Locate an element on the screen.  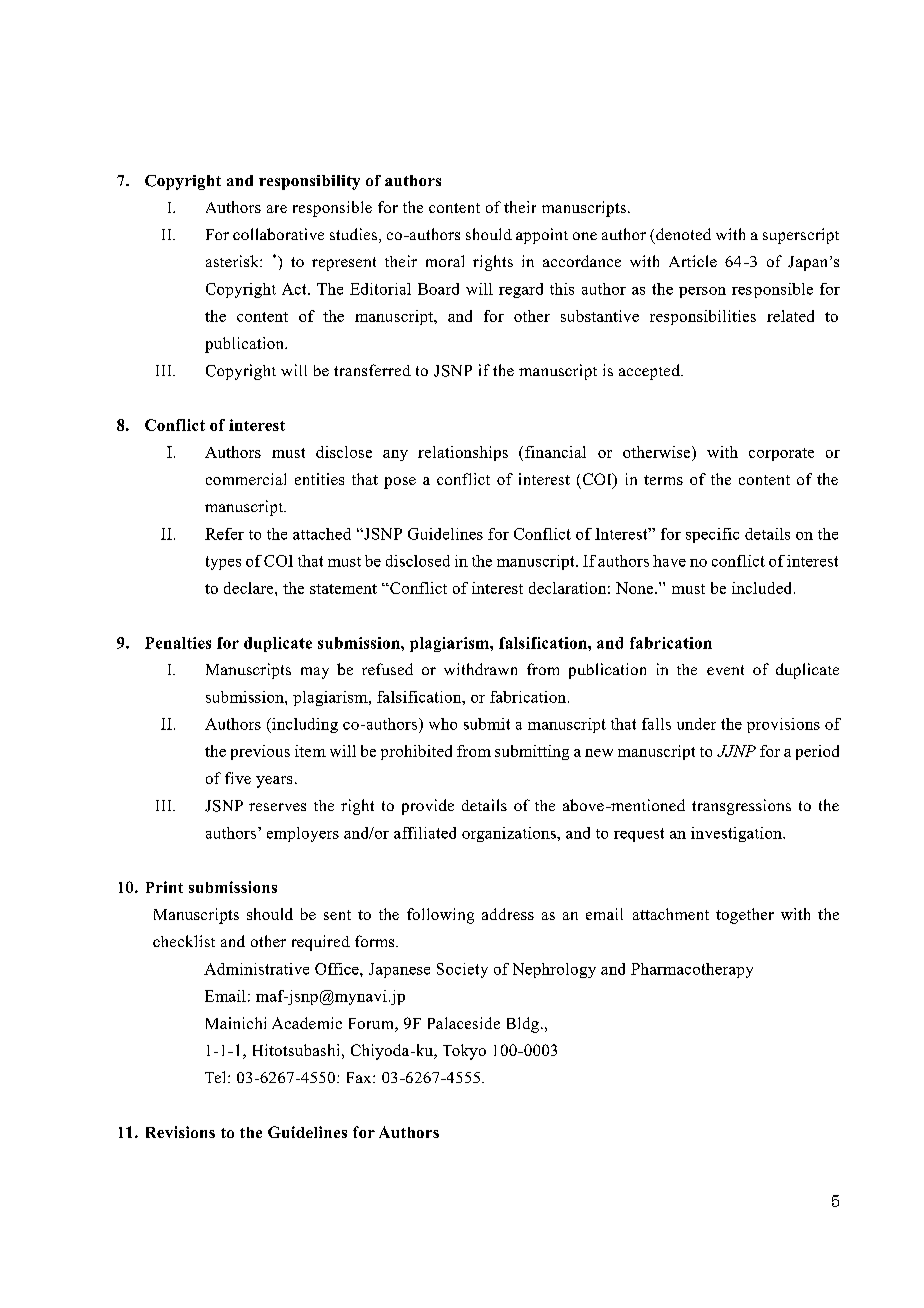
event is located at coordinates (725, 670).
